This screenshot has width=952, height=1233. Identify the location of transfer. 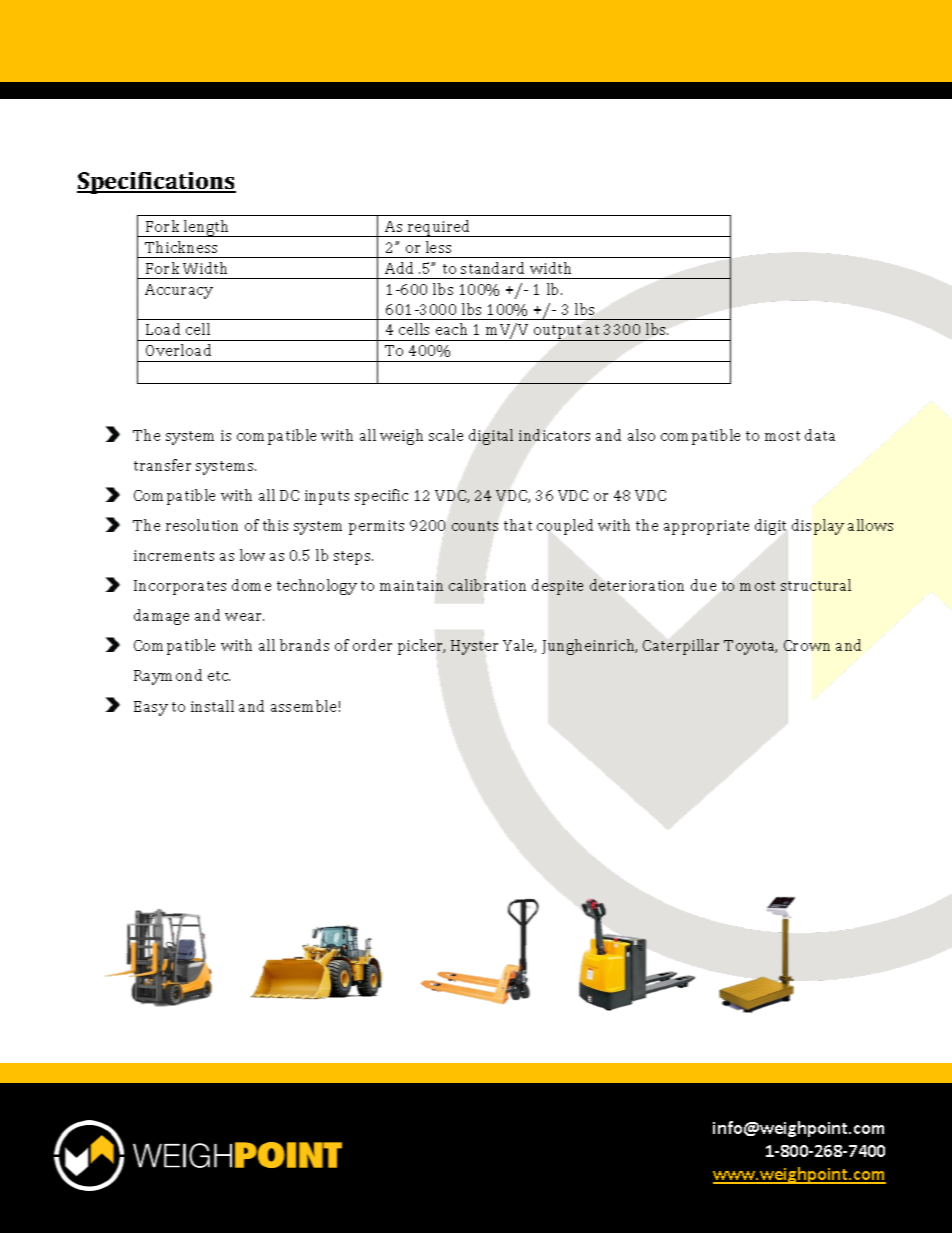
(162, 465).
